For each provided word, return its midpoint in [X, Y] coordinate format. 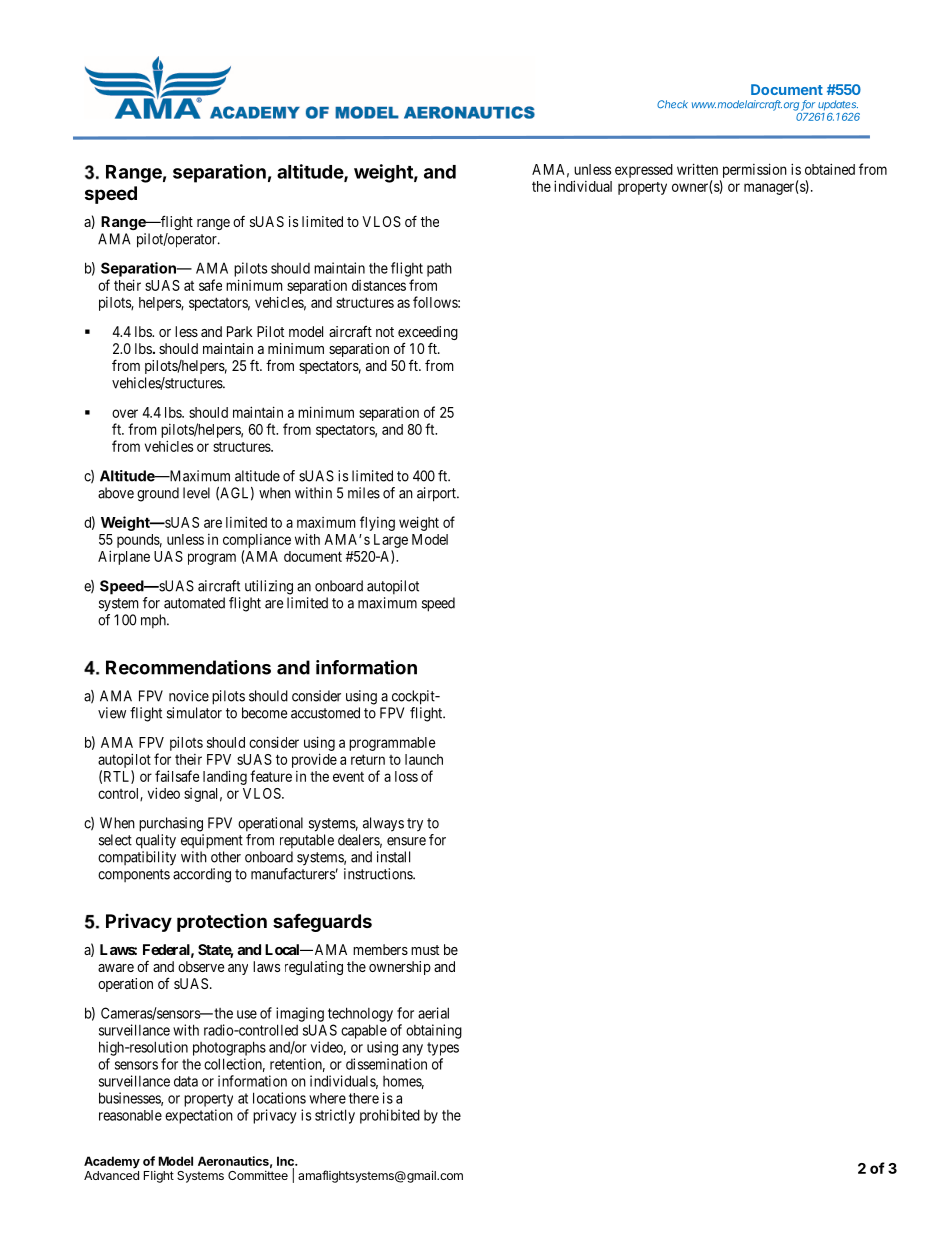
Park [239, 331]
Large [391, 541]
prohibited [390, 1116]
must [425, 950]
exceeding [428, 334]
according [202, 875]
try [415, 825]
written [697, 169]
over [125, 413]
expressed [644, 171]
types [443, 1049]
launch [424, 759]
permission [755, 170]
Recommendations [188, 667]
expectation [199, 1116]
